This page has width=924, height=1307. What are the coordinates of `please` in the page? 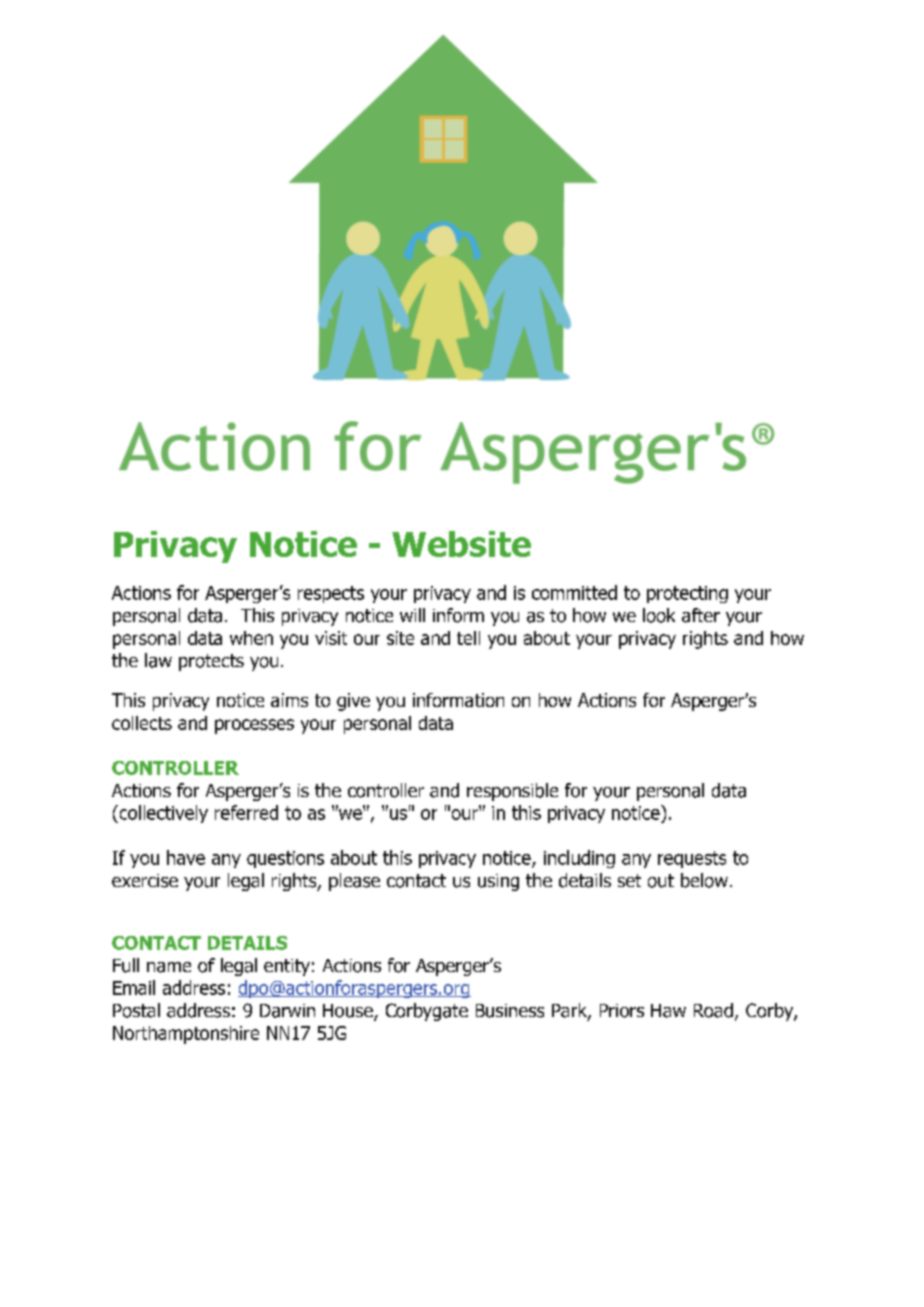 It's located at (354, 882).
